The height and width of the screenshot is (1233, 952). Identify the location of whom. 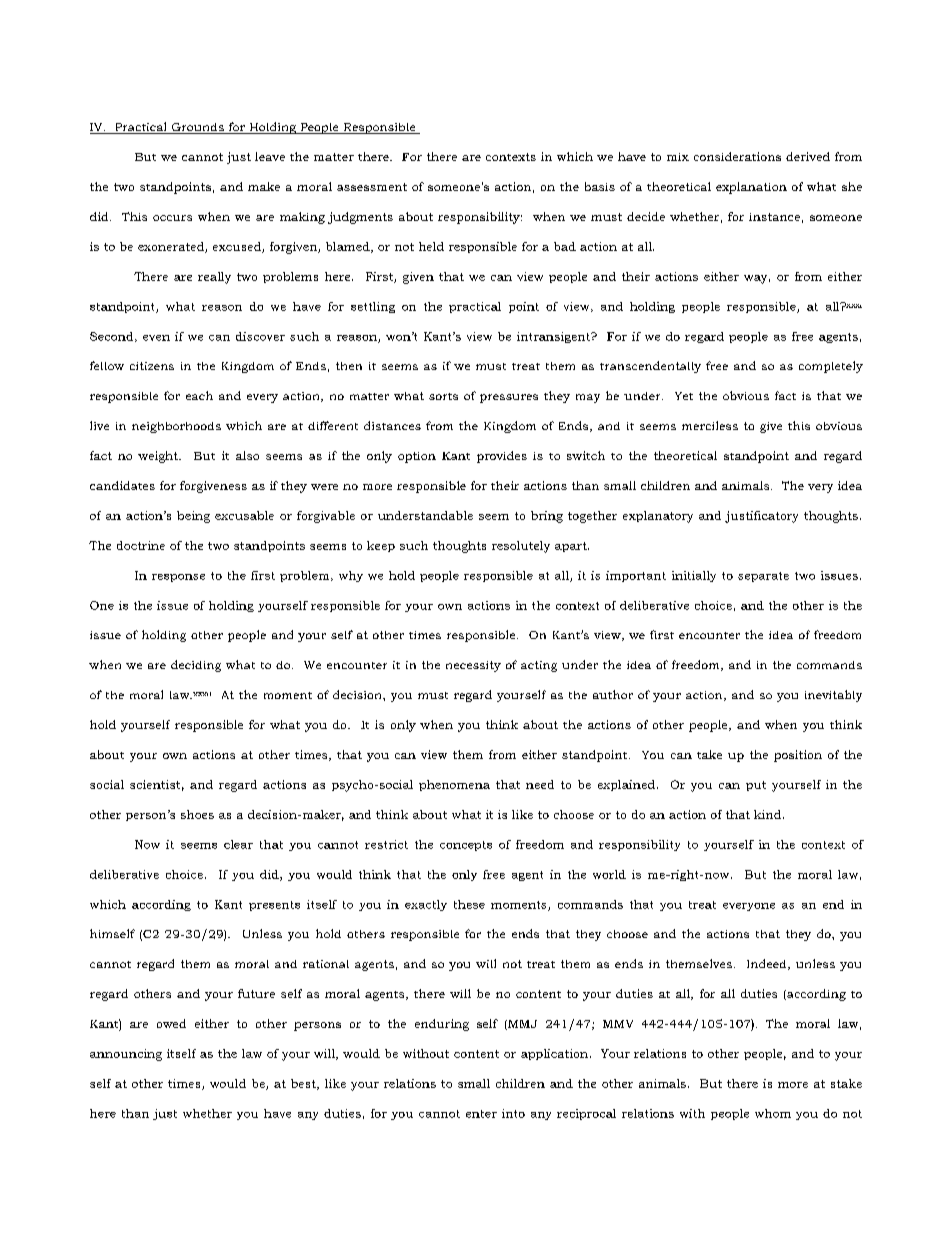
(773, 1113).
